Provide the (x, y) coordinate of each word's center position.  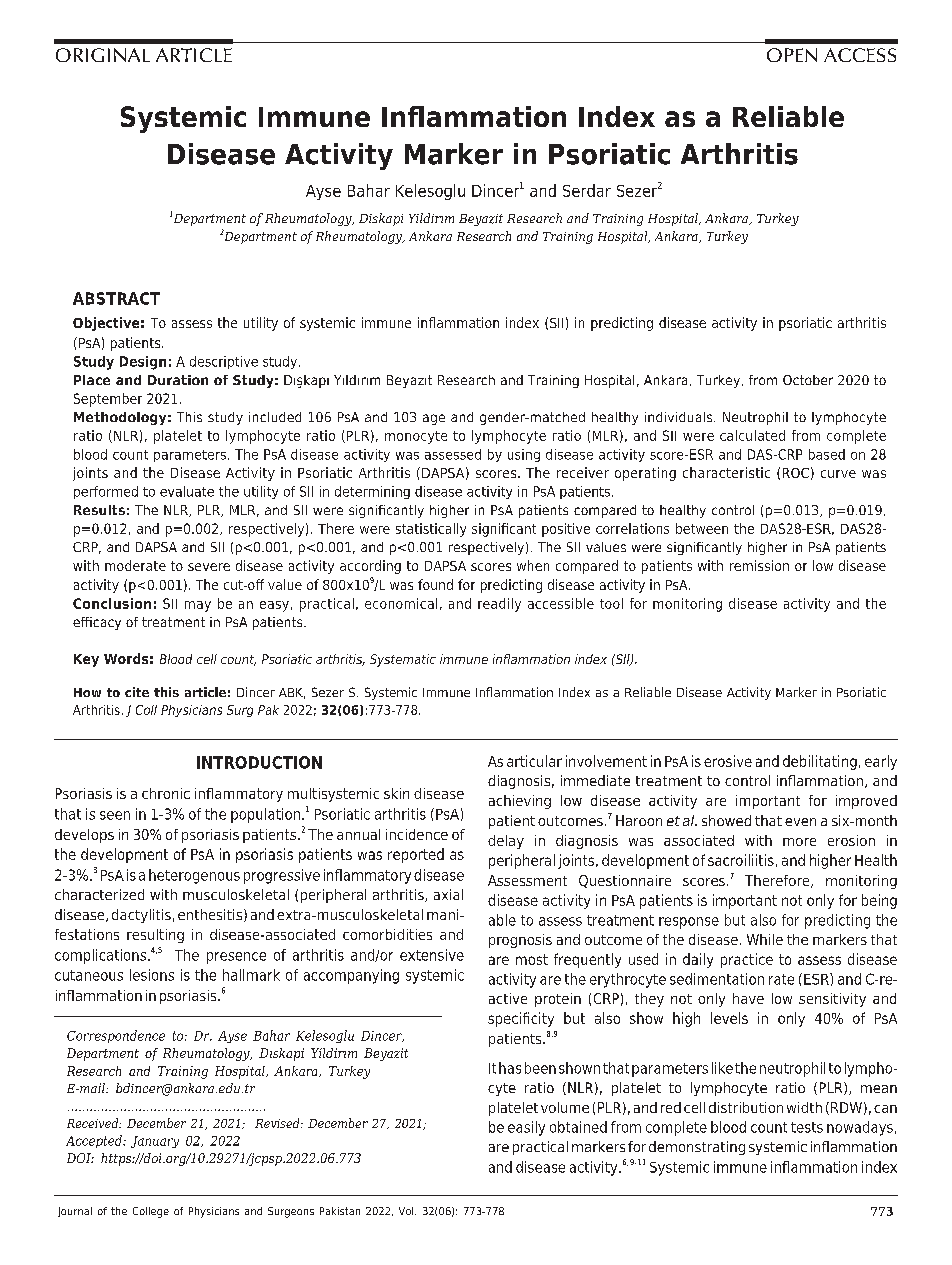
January (155, 1142)
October (808, 380)
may (198, 606)
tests (807, 1127)
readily (499, 605)
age (434, 419)
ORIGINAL (103, 55)
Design (143, 363)
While (765, 939)
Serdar (587, 190)
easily (526, 1128)
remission (759, 565)
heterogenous (194, 876)
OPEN (792, 55)
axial (448, 894)
